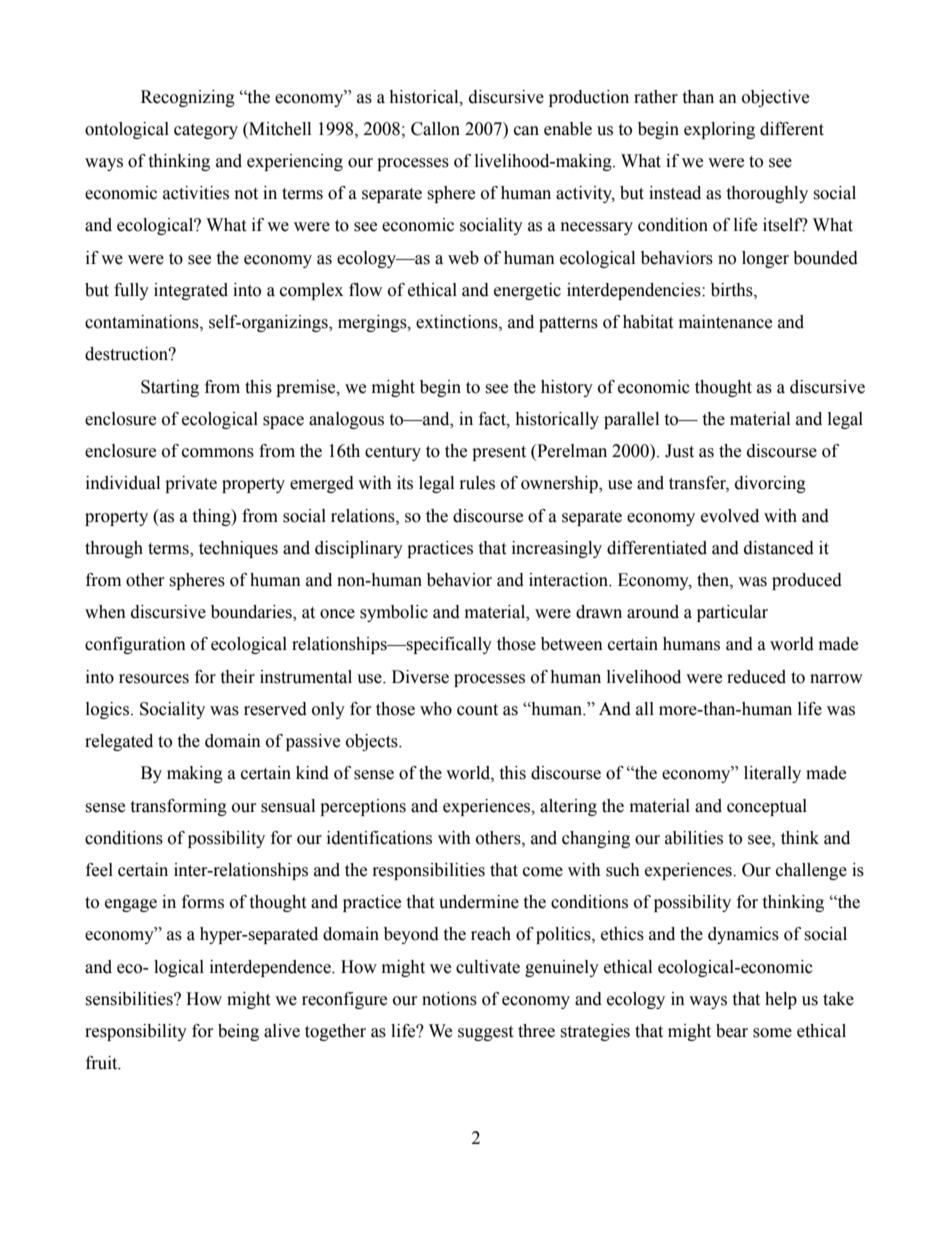 The height and width of the screenshot is (1233, 952). What do you see at coordinates (485, 1033) in the screenshot?
I see `suggest` at bounding box center [485, 1033].
